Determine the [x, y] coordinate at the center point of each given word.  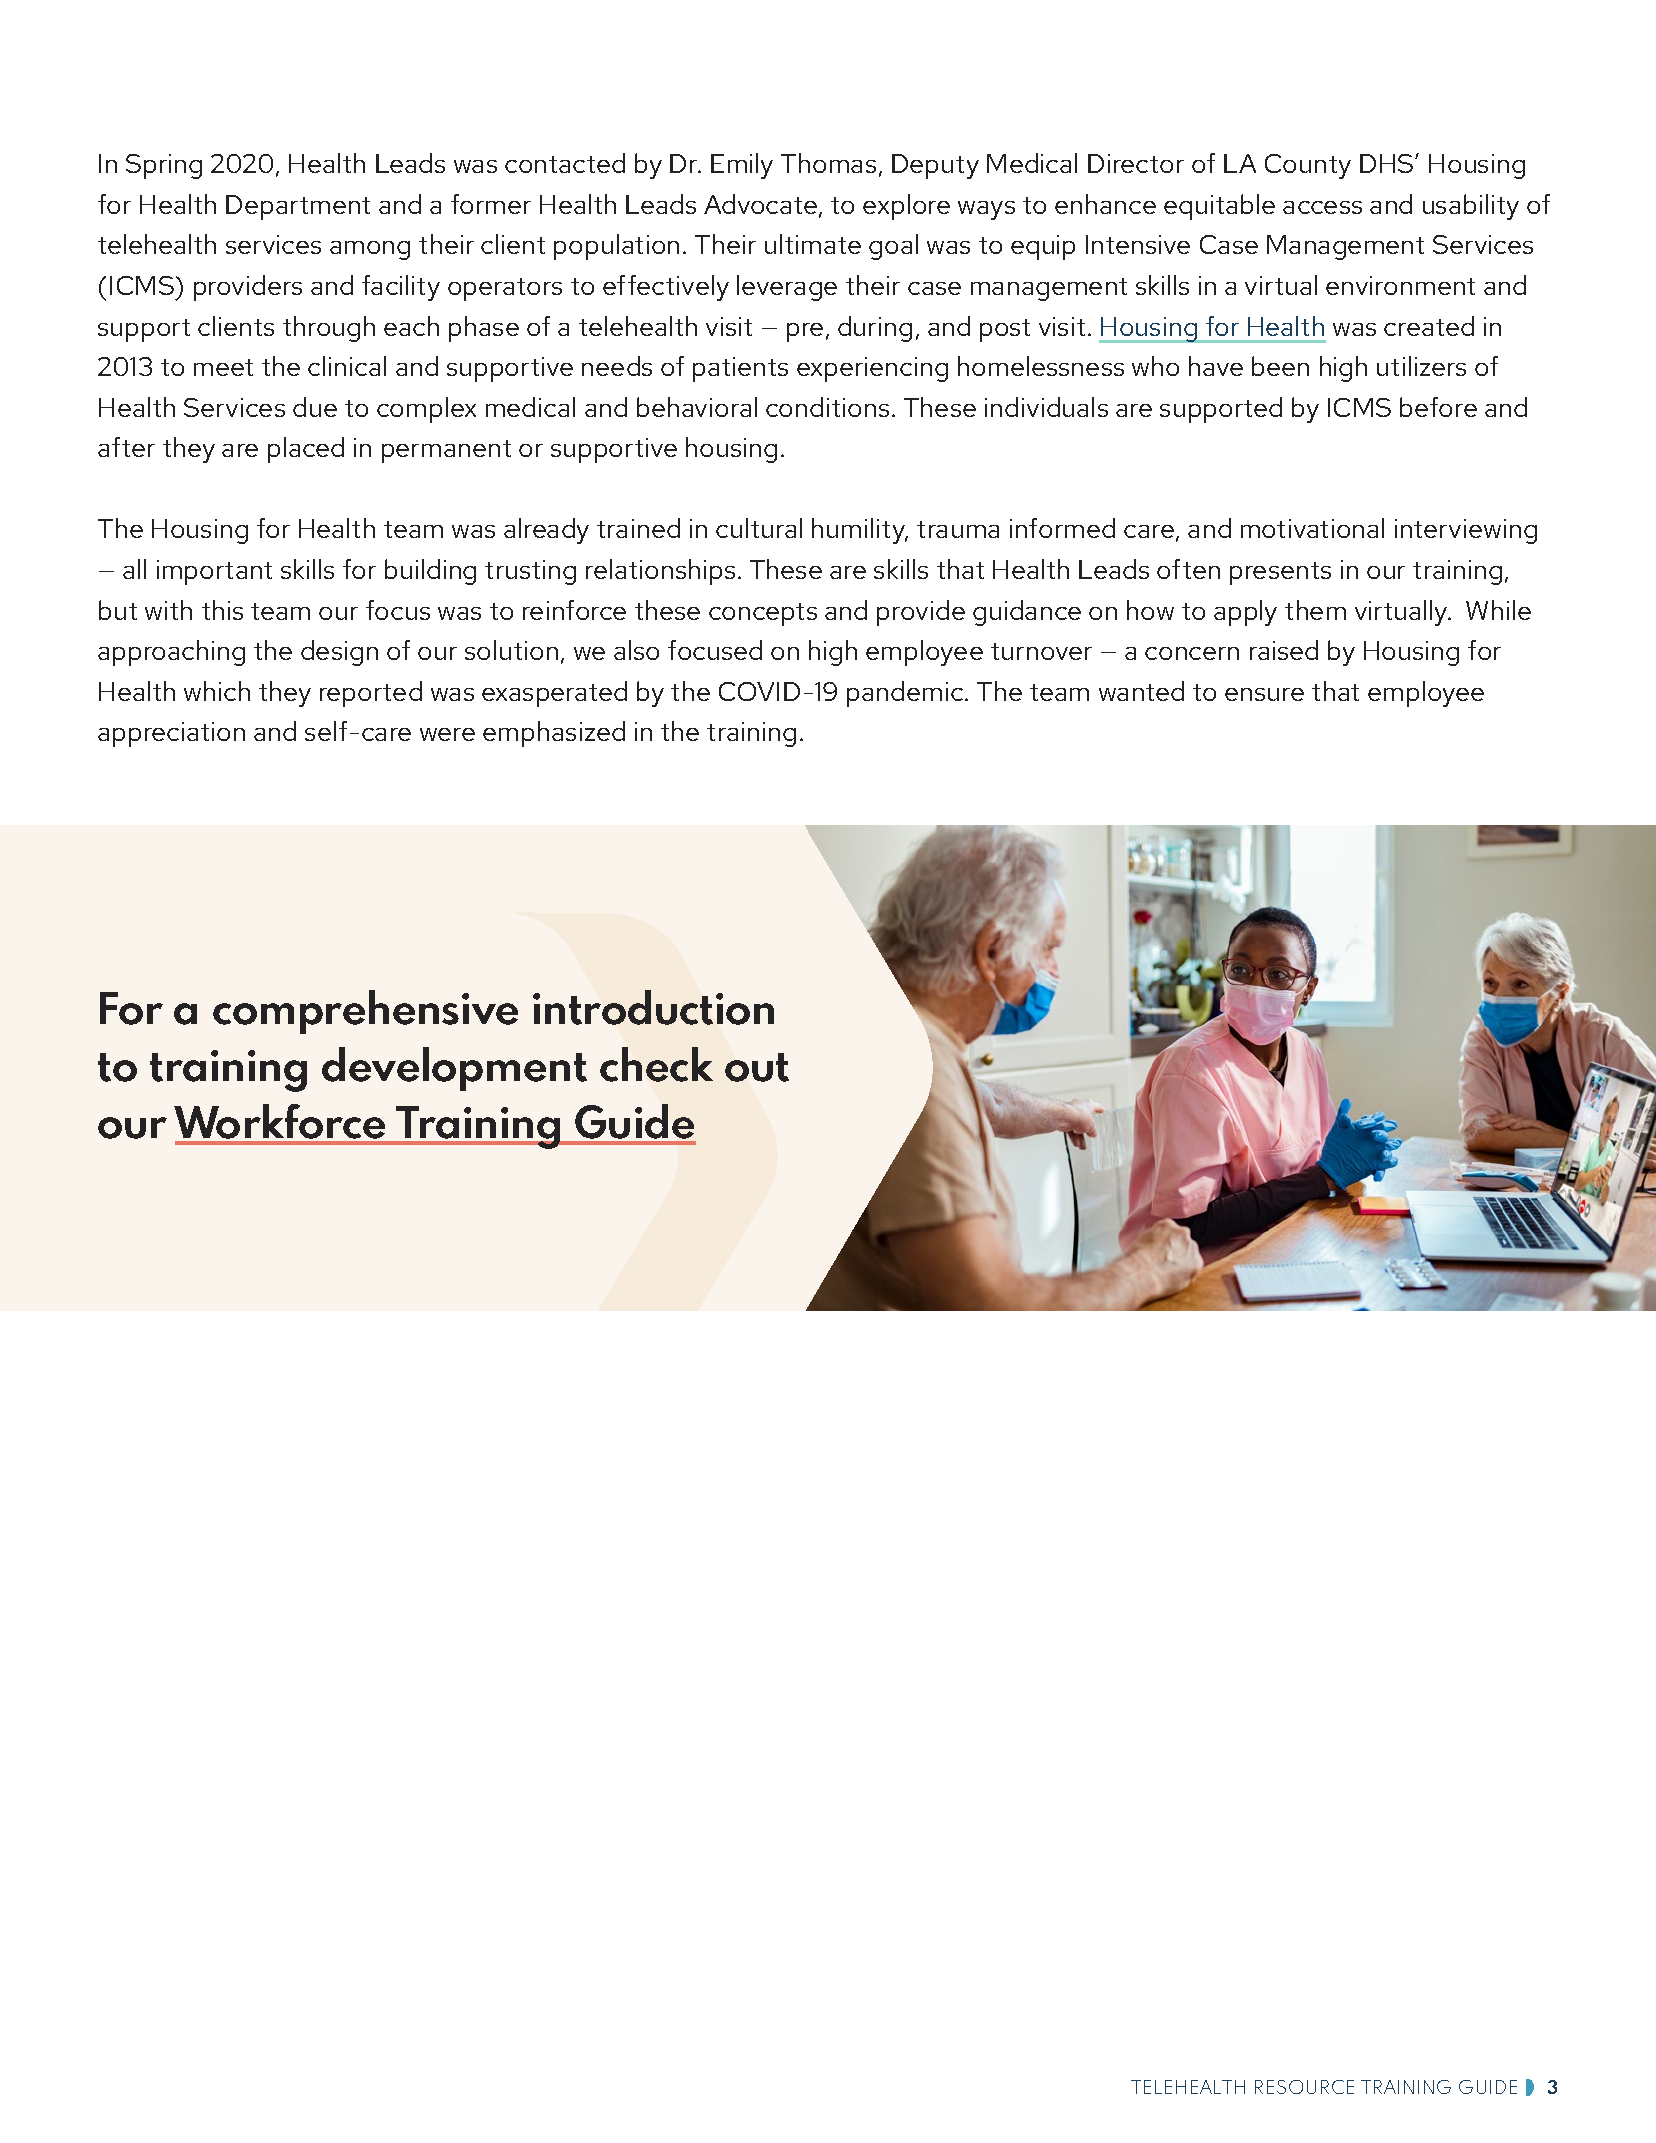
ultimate [813, 244]
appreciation [171, 734]
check [656, 1064]
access [1322, 207]
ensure [1264, 694]
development [454, 1069]
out [757, 1067]
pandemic [906, 694]
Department [298, 207]
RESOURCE [1304, 2087]
